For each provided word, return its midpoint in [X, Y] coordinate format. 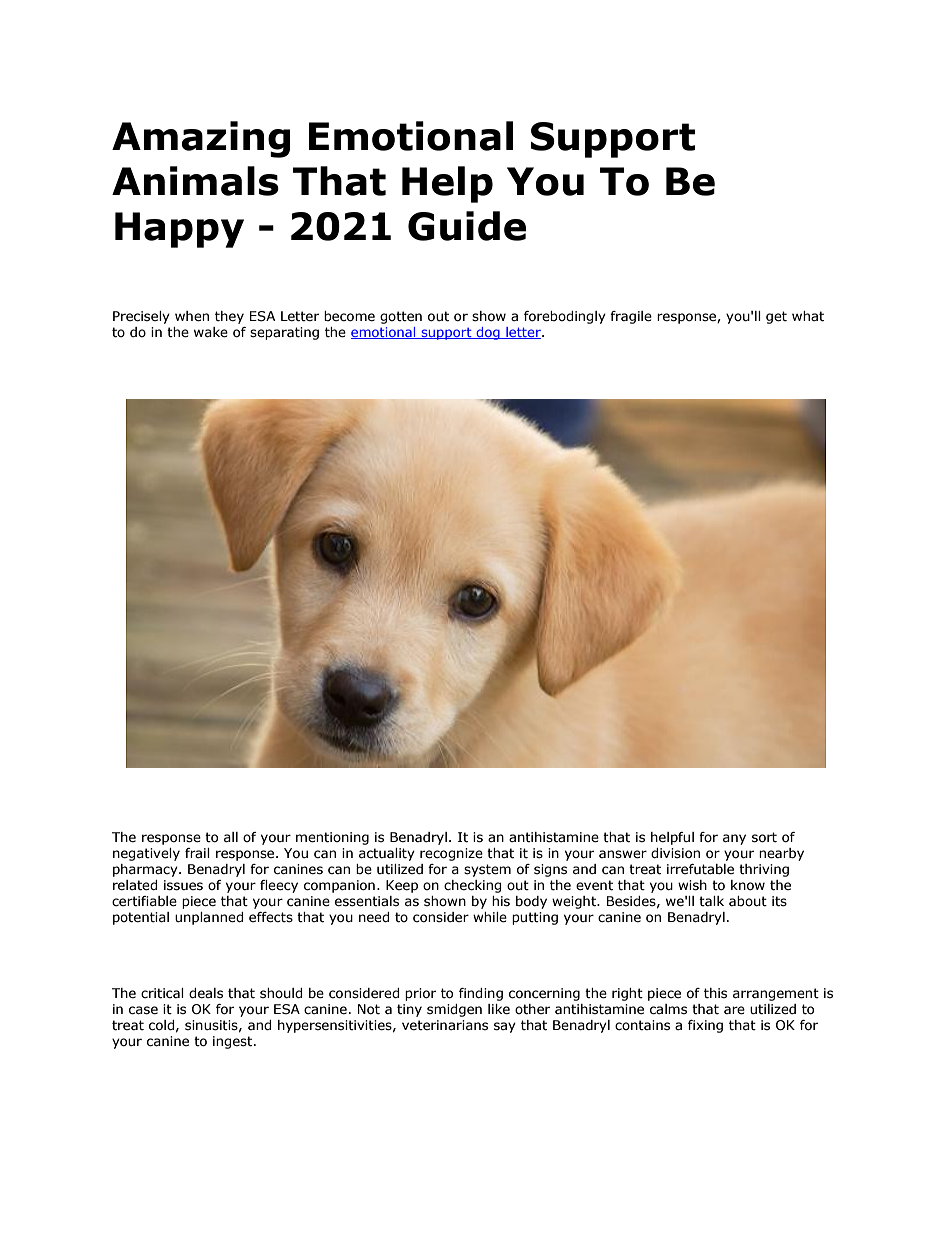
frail [197, 853]
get [776, 317]
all [231, 837]
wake [211, 332]
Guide [467, 226]
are [734, 1010]
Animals [195, 181]
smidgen [454, 1010]
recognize [451, 854]
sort [764, 837]
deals [206, 993]
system [487, 870]
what [808, 316]
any [734, 839]
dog [488, 333]
